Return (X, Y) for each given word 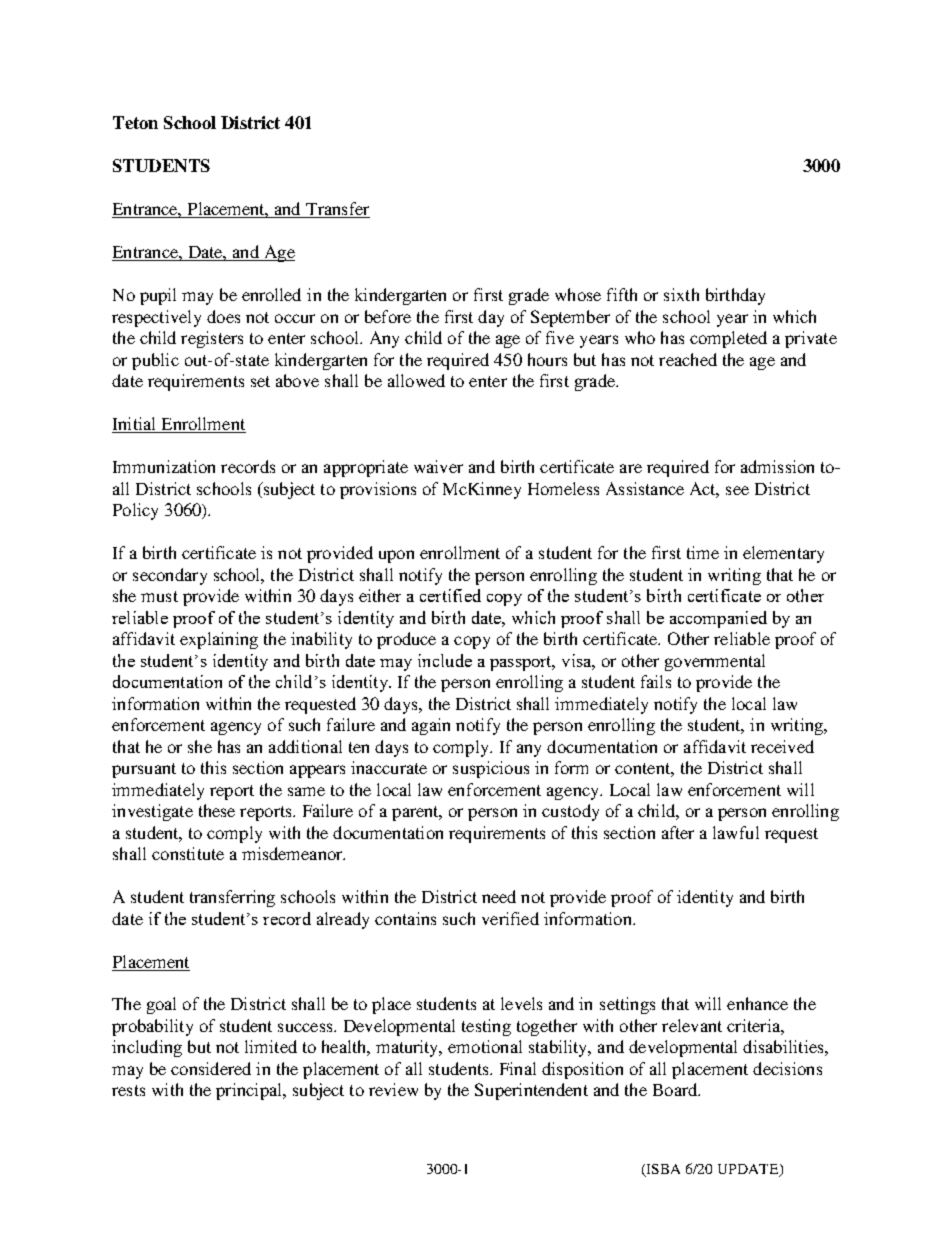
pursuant (144, 770)
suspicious (491, 769)
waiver (438, 466)
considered (211, 1068)
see (737, 490)
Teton (135, 122)
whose (578, 294)
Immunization (164, 466)
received (782, 746)
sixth (681, 294)
